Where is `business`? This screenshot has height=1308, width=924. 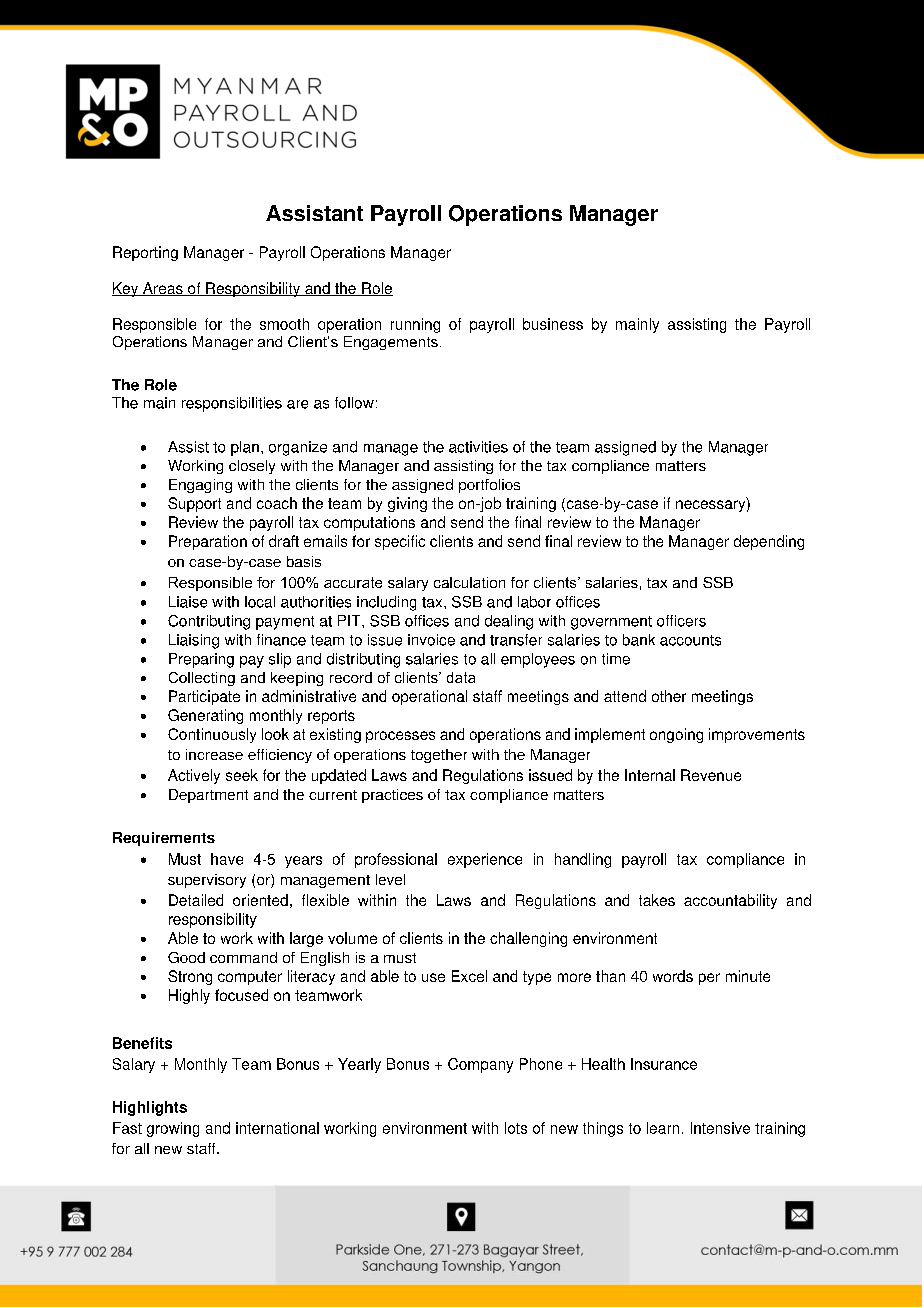 business is located at coordinates (553, 324).
